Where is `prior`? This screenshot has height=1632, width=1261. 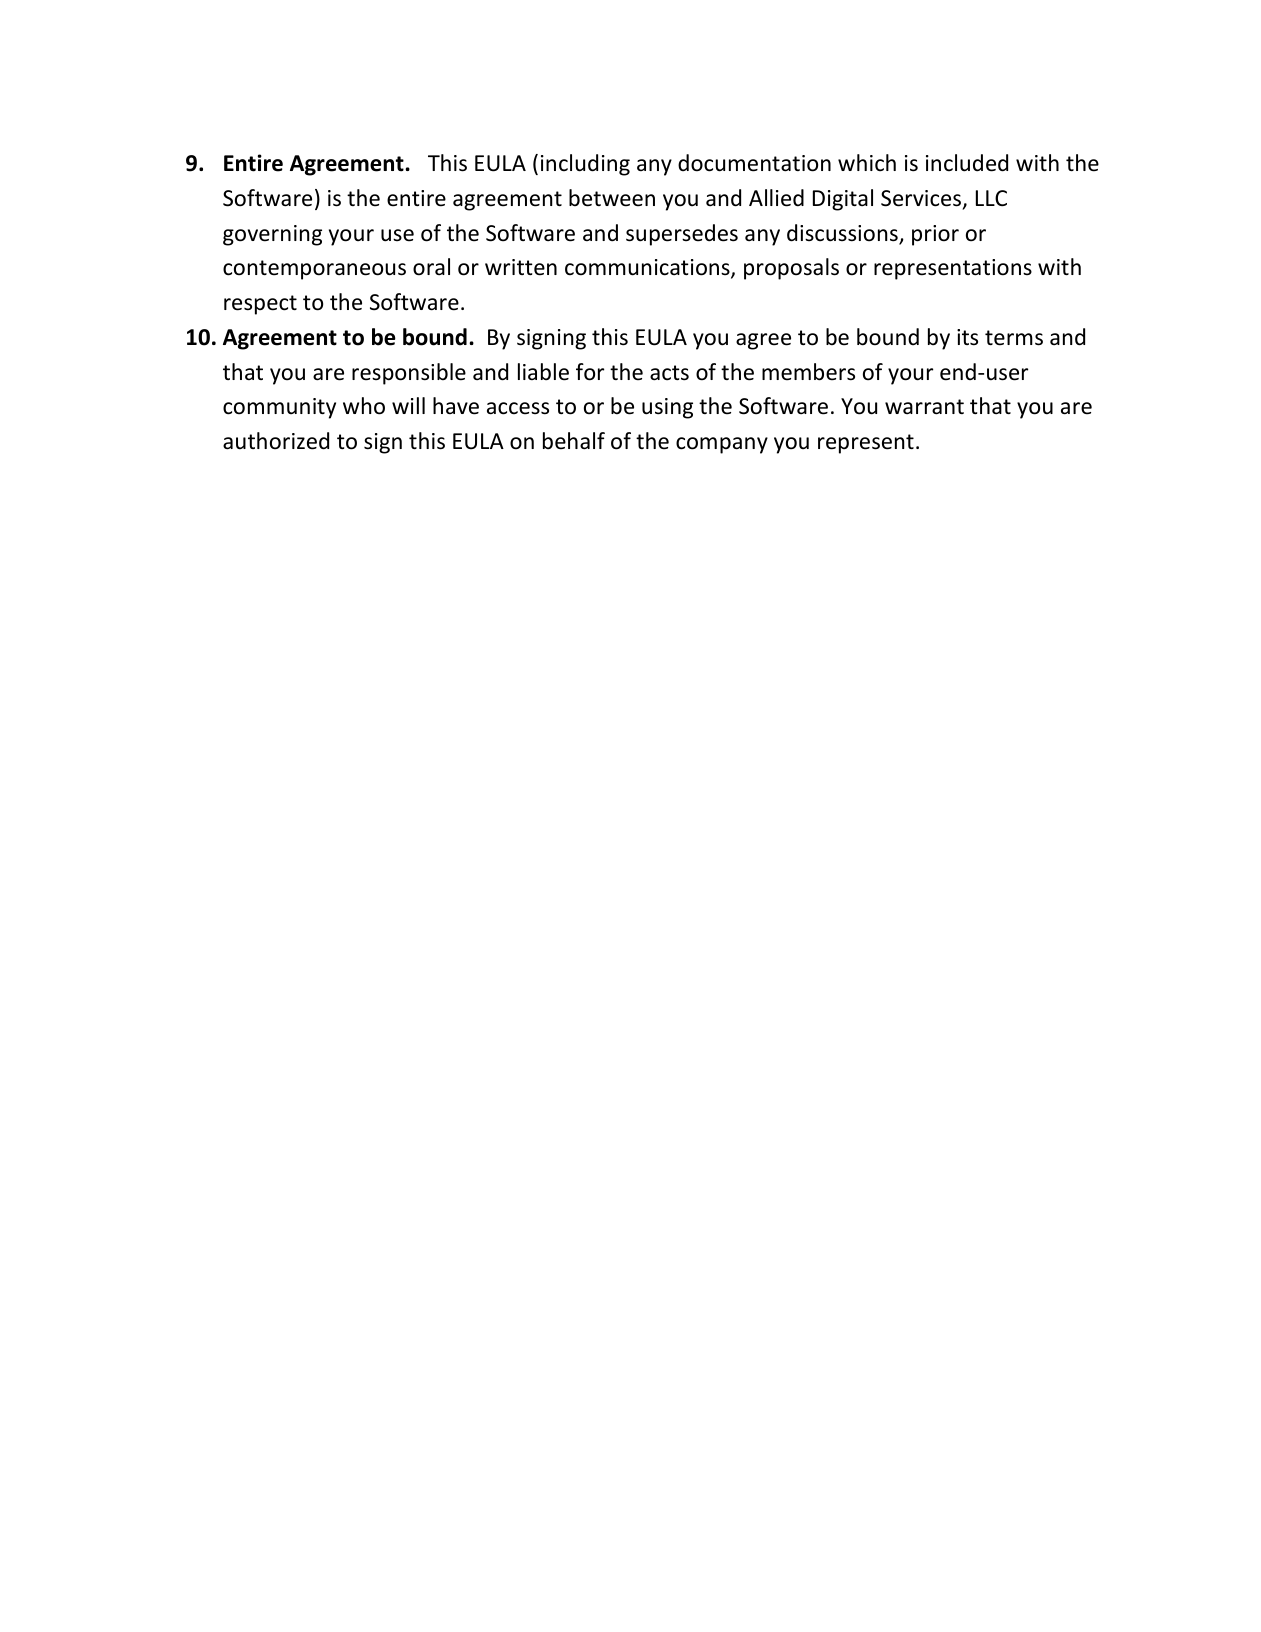
prior is located at coordinates (935, 235).
